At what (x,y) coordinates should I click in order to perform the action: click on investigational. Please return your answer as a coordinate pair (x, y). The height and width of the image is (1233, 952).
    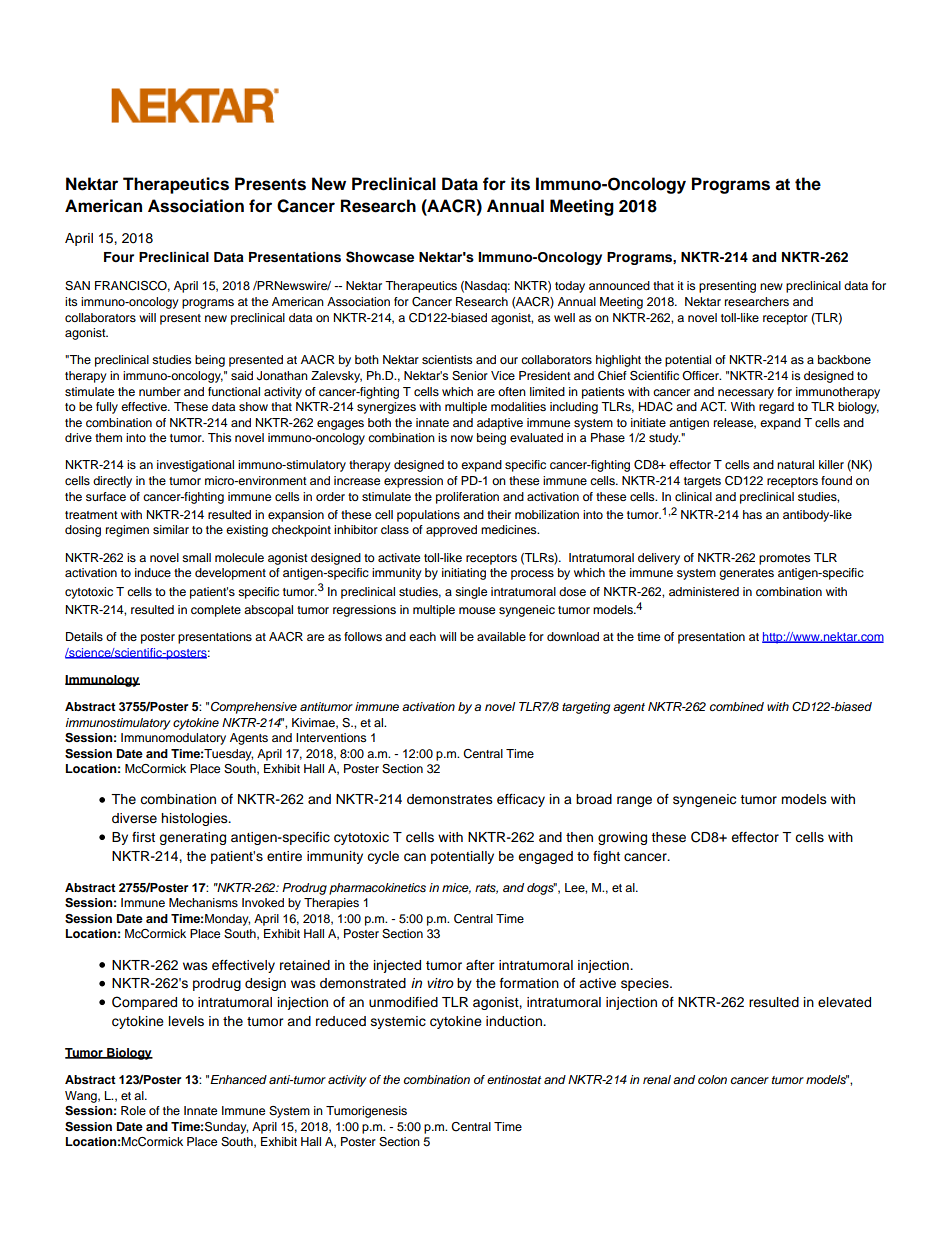
    Looking at the image, I should click on (195, 466).
